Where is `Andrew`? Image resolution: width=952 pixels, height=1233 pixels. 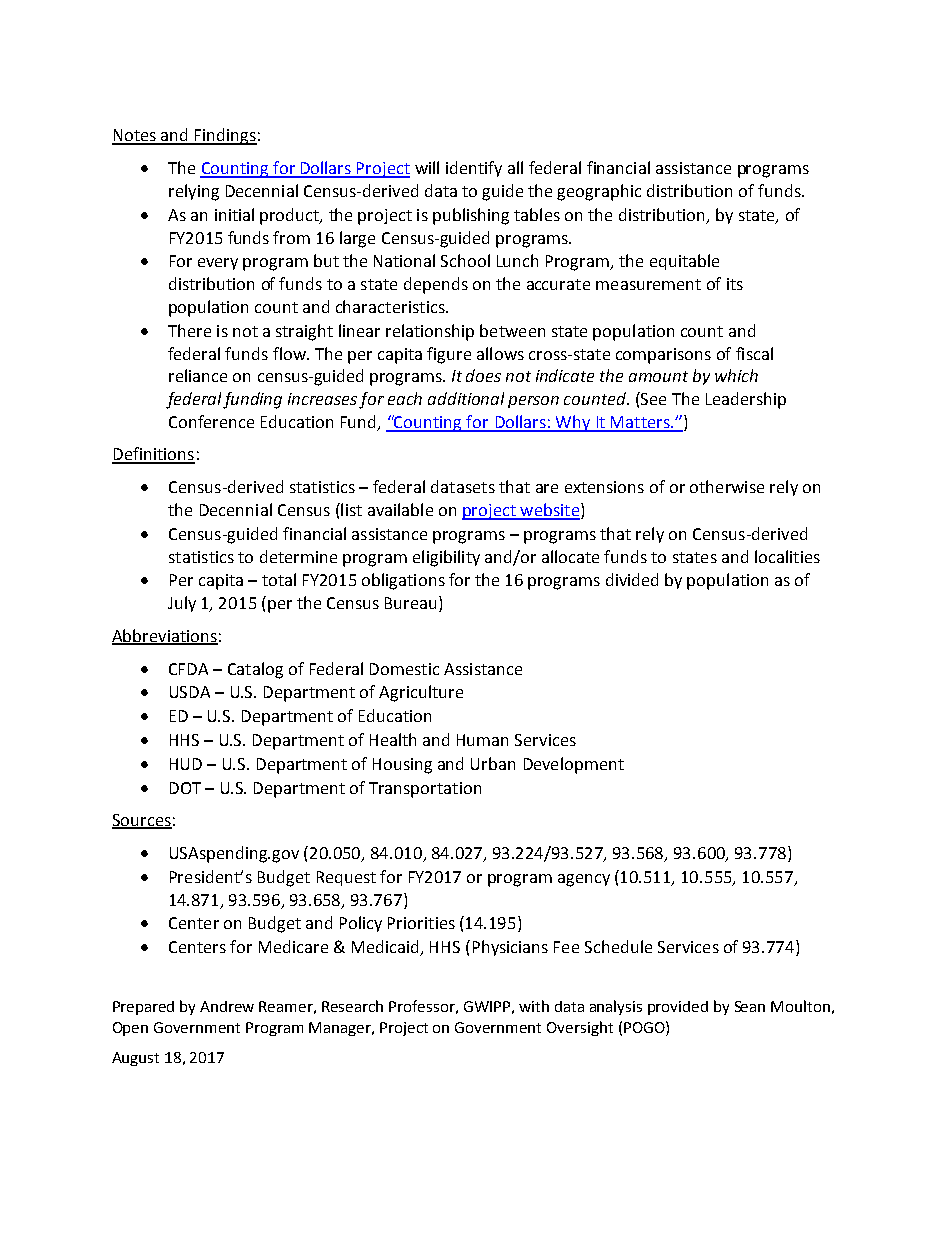 Andrew is located at coordinates (227, 1006).
